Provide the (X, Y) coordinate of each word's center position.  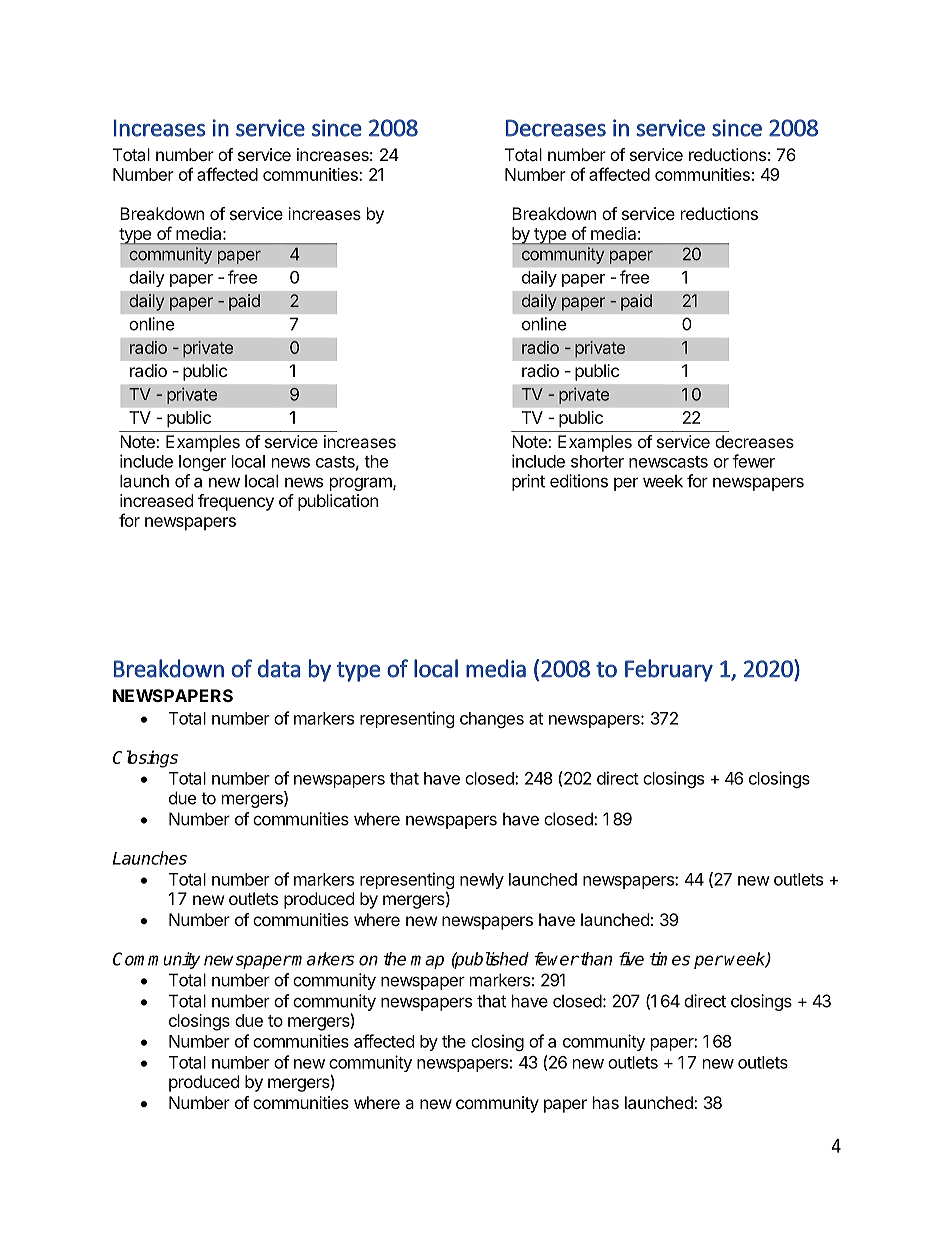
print (528, 482)
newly (482, 881)
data (279, 668)
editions (579, 481)
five (631, 959)
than (595, 959)
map (427, 962)
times (670, 959)
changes (492, 720)
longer (202, 463)
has (606, 1102)
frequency (236, 502)
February (669, 670)
